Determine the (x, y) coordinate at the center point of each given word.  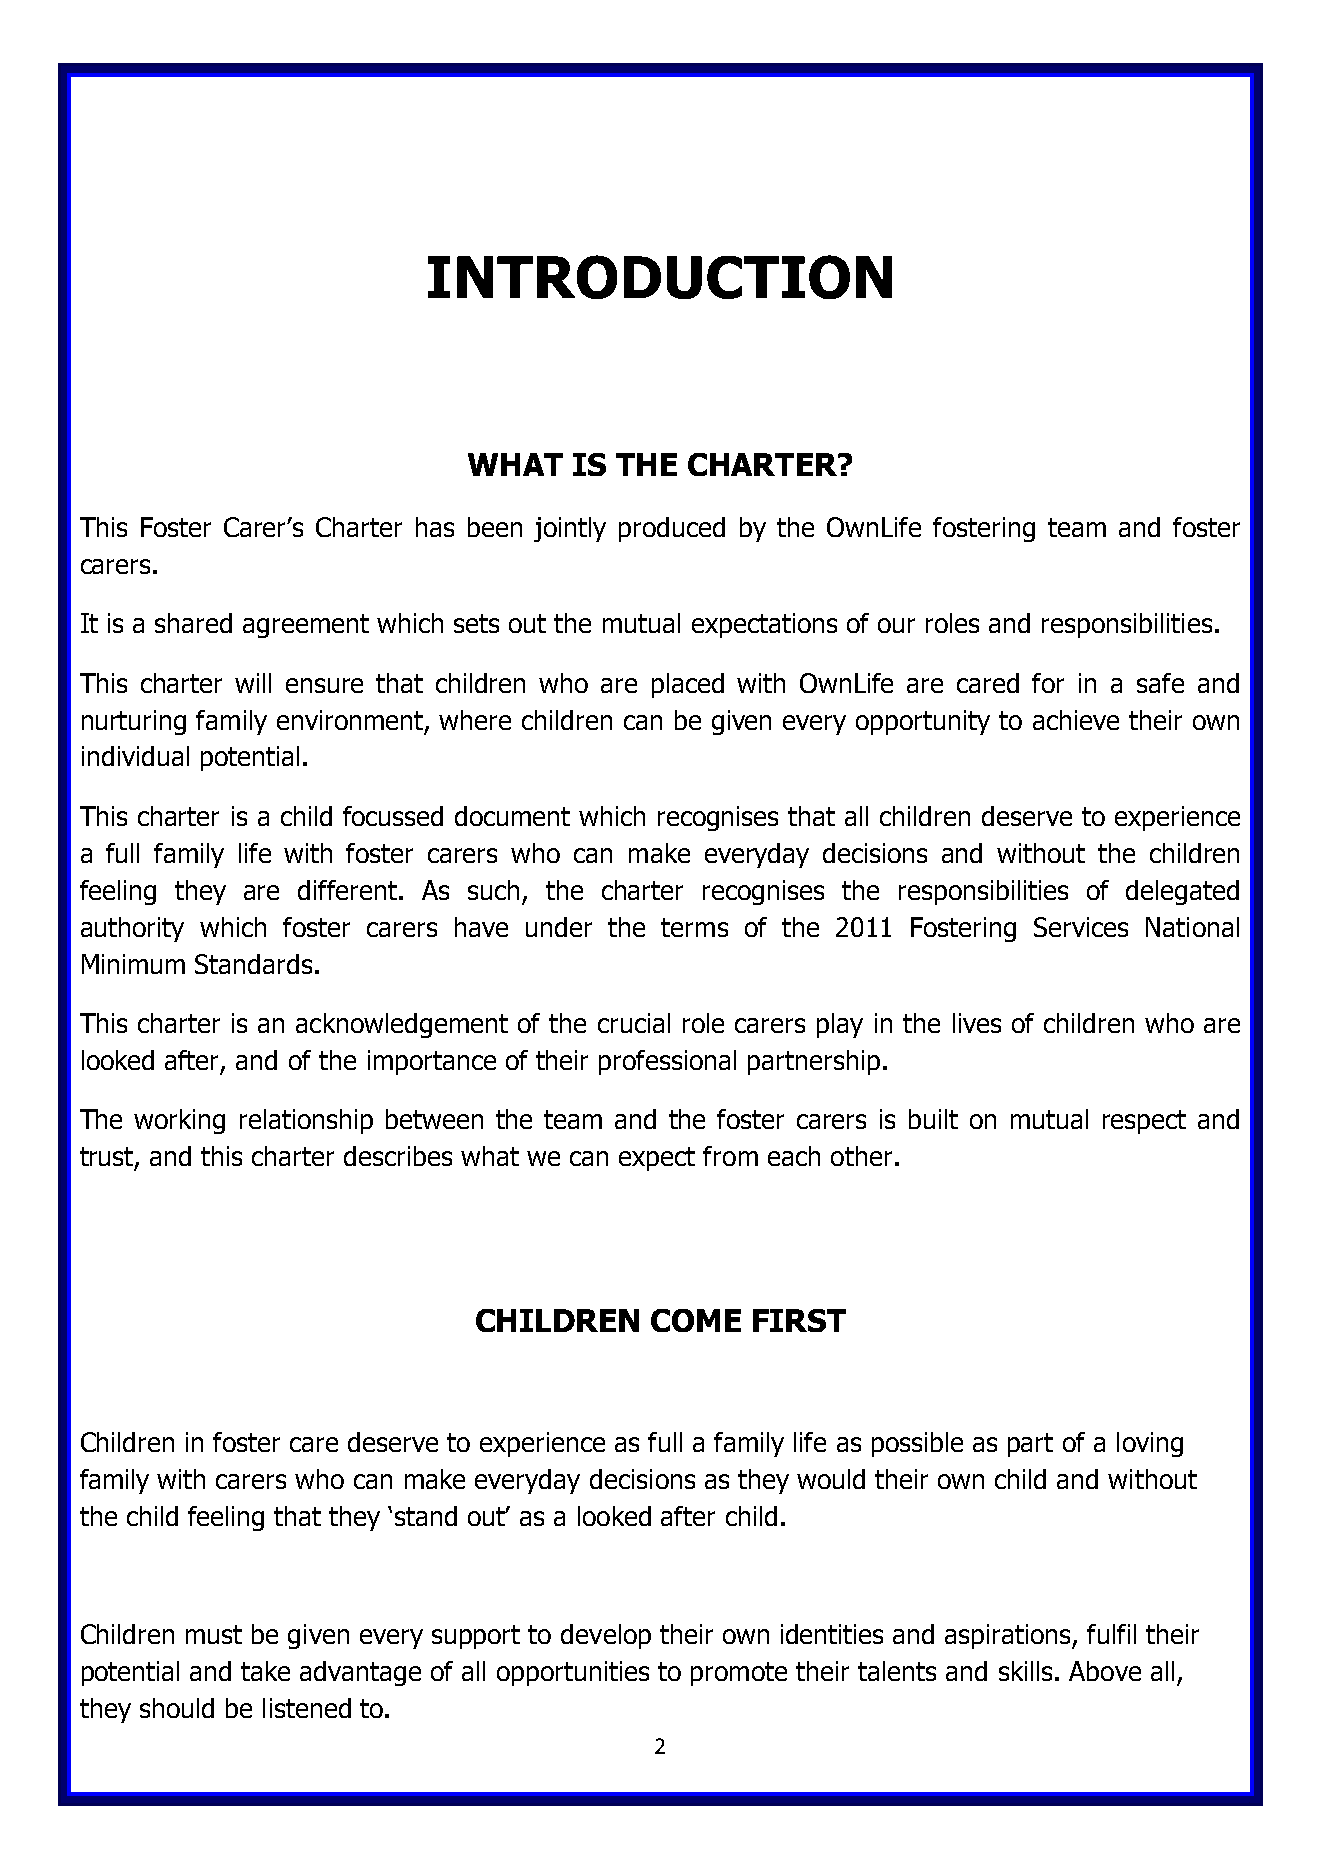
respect (1144, 1122)
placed (688, 685)
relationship (306, 1121)
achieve (1076, 720)
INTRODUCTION (660, 277)
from (730, 1156)
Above (1105, 1671)
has (435, 527)
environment (351, 721)
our (896, 625)
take (265, 1671)
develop (606, 1636)
